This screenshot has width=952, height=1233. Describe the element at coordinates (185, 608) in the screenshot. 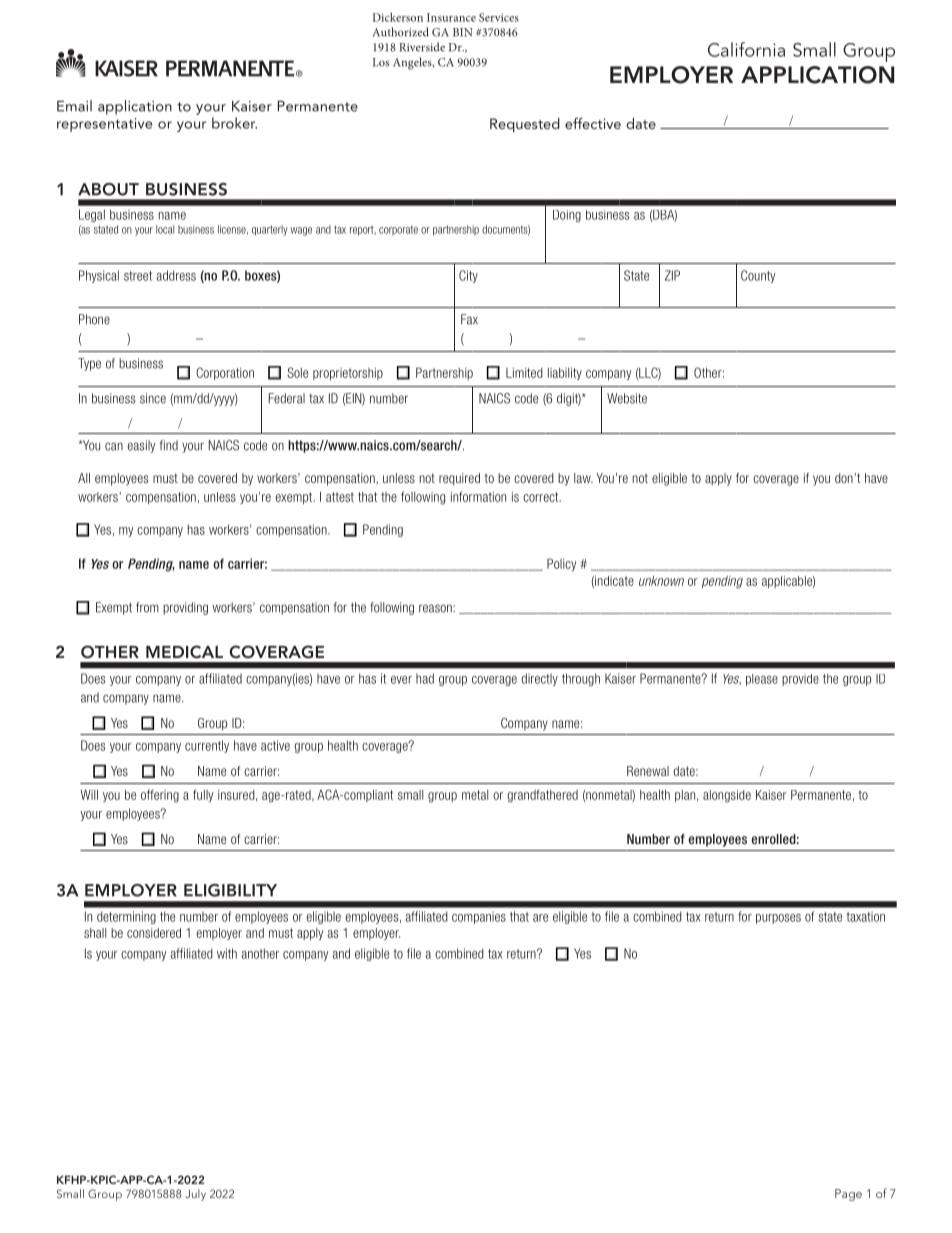

I see `providing` at that location.
